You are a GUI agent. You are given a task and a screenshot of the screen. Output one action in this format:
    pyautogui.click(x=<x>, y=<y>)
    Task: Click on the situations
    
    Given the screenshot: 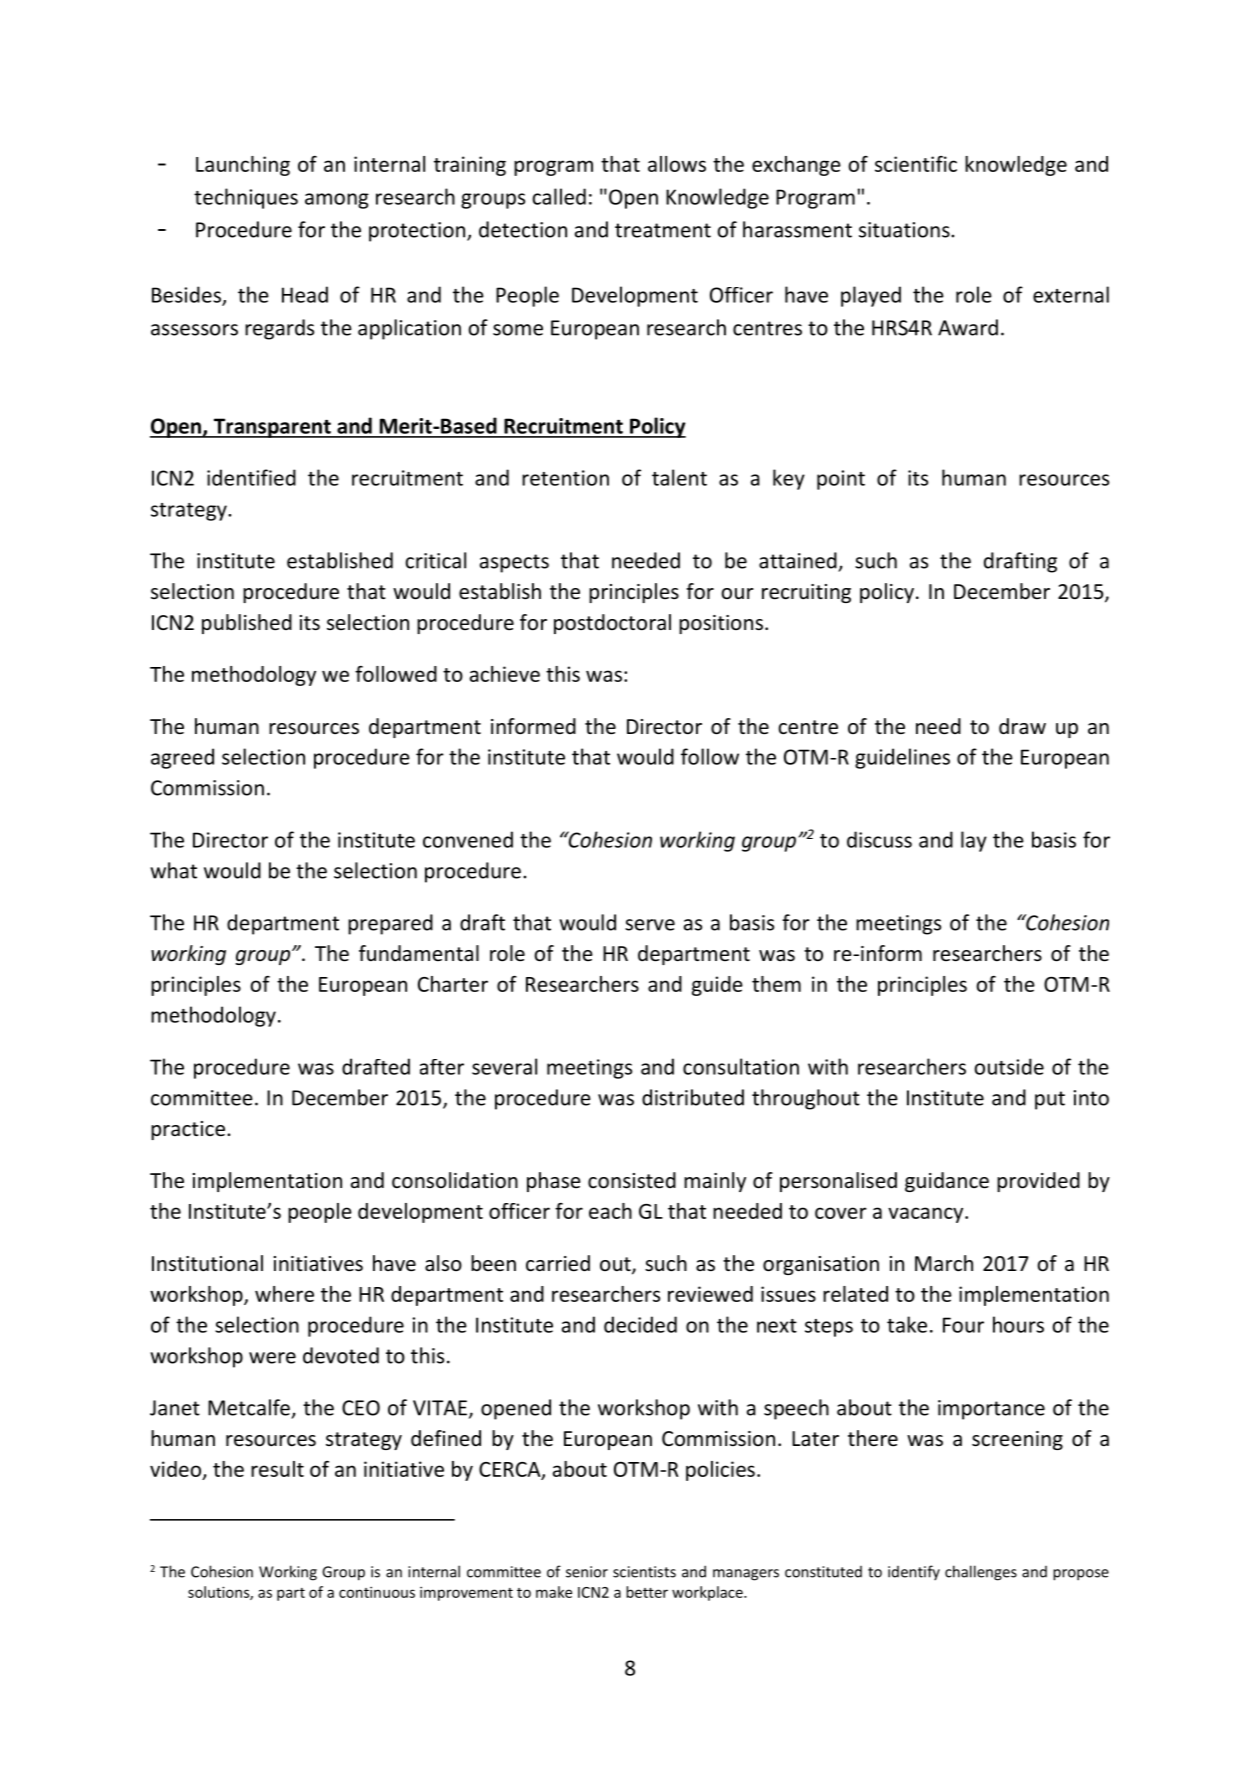 What is the action you would take?
    pyautogui.click(x=905, y=230)
